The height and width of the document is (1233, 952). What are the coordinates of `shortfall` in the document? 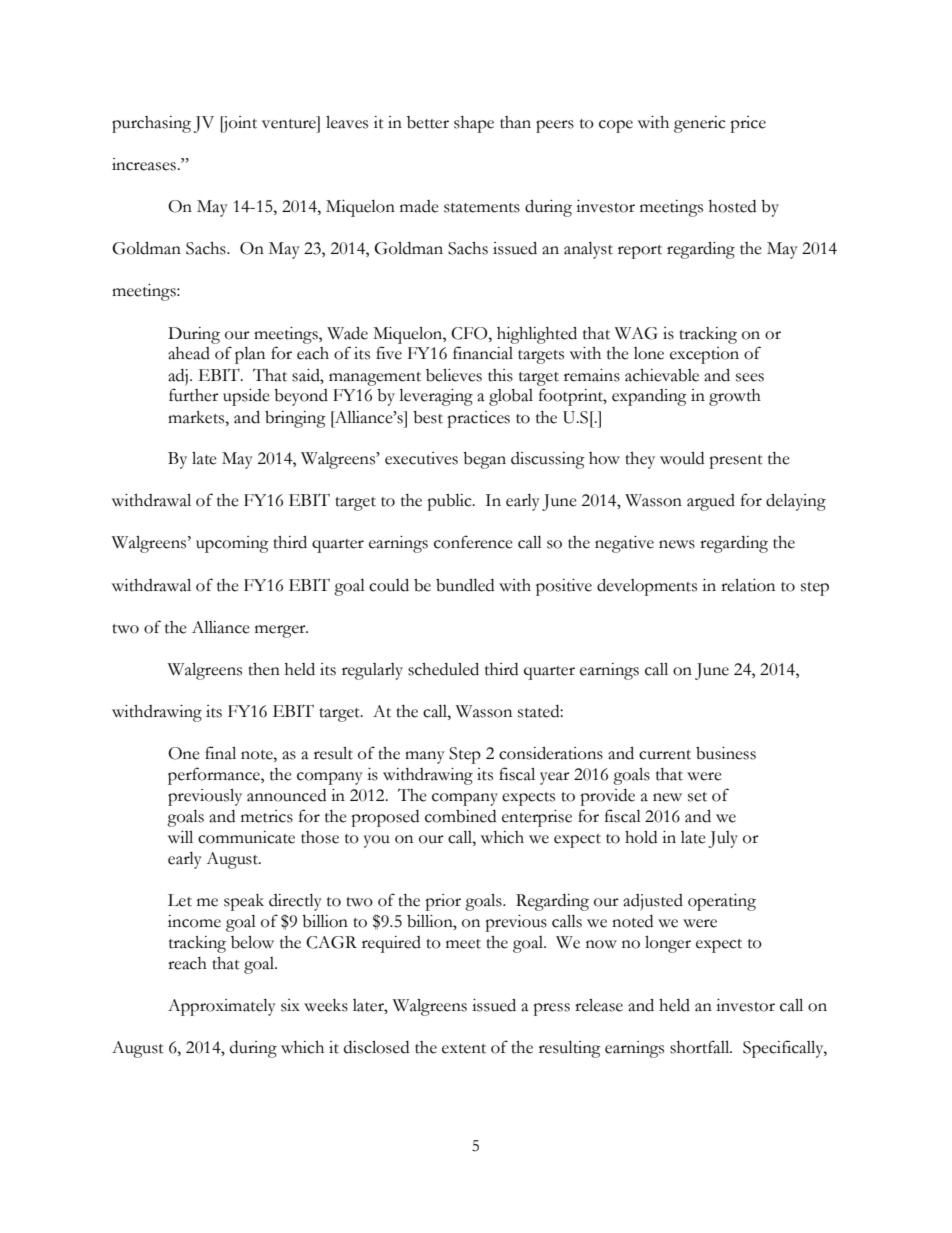 It's located at (701, 1047).
